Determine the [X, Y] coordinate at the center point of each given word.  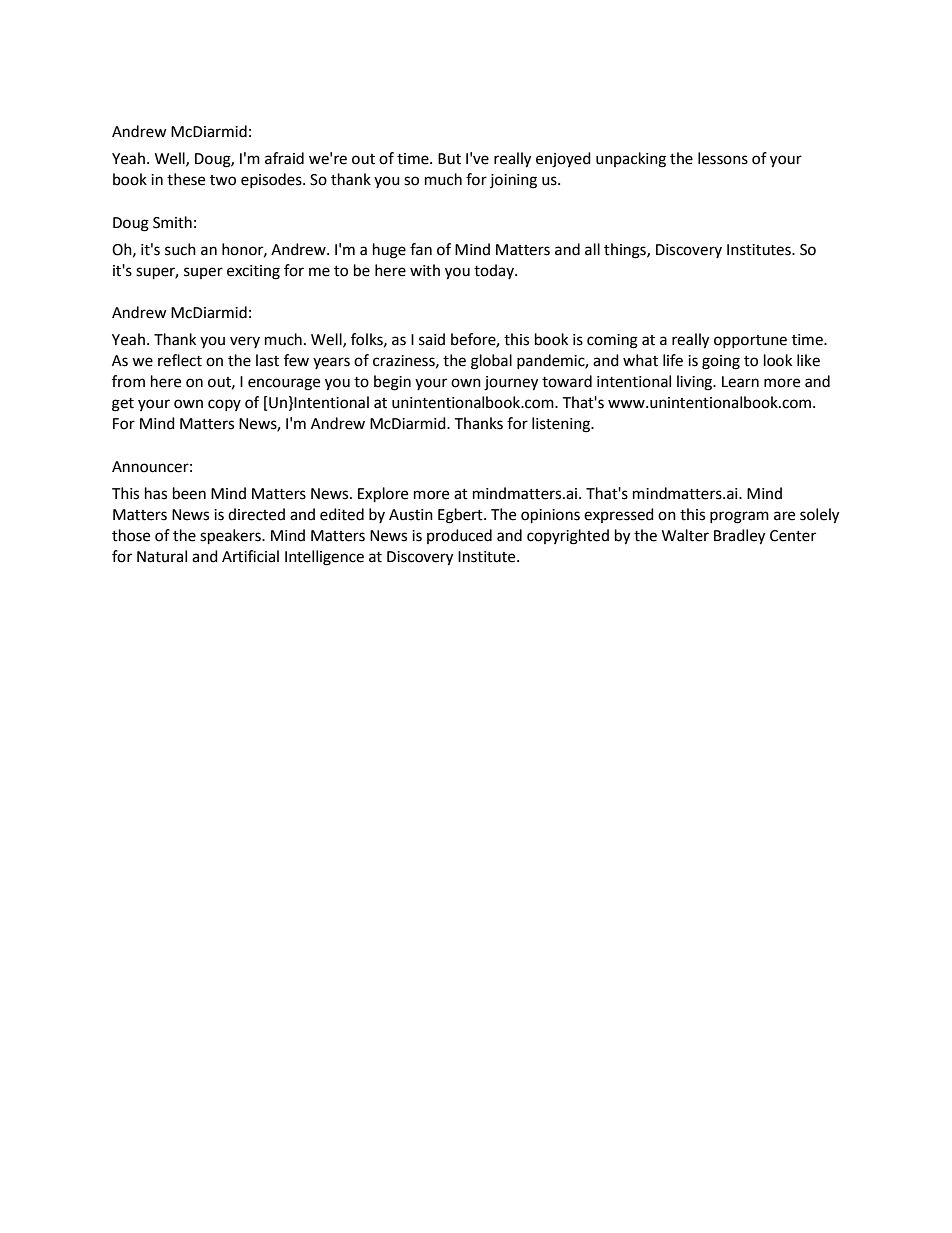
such [180, 249]
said [432, 339]
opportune [750, 341]
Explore [383, 495]
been [189, 493]
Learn [740, 382]
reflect [180, 360]
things [626, 251]
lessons [723, 158]
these [186, 179]
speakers [231, 537]
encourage [284, 384]
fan [421, 249]
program [739, 517]
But [449, 159]
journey [511, 383]
